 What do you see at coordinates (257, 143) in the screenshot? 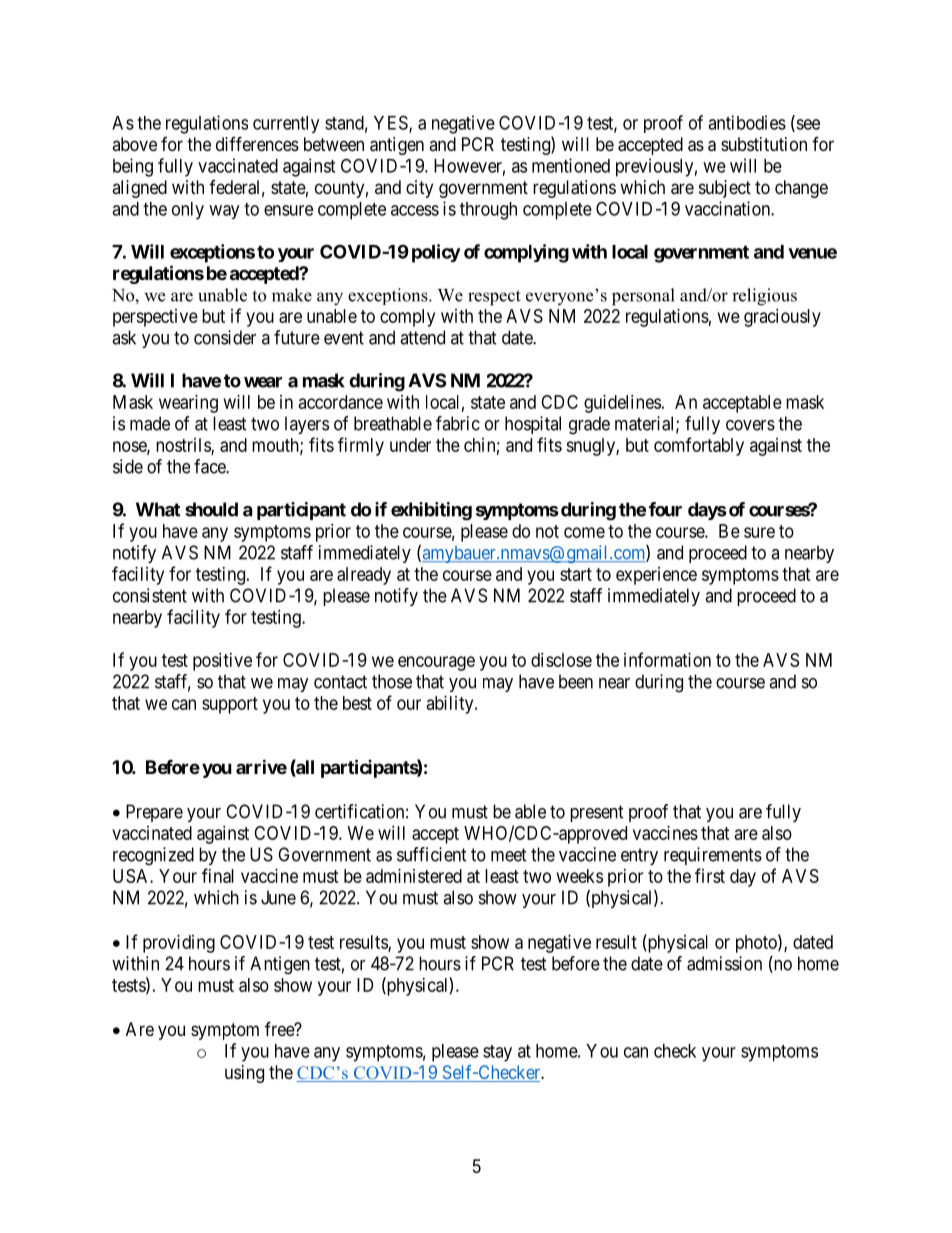
I see `differences` at bounding box center [257, 143].
